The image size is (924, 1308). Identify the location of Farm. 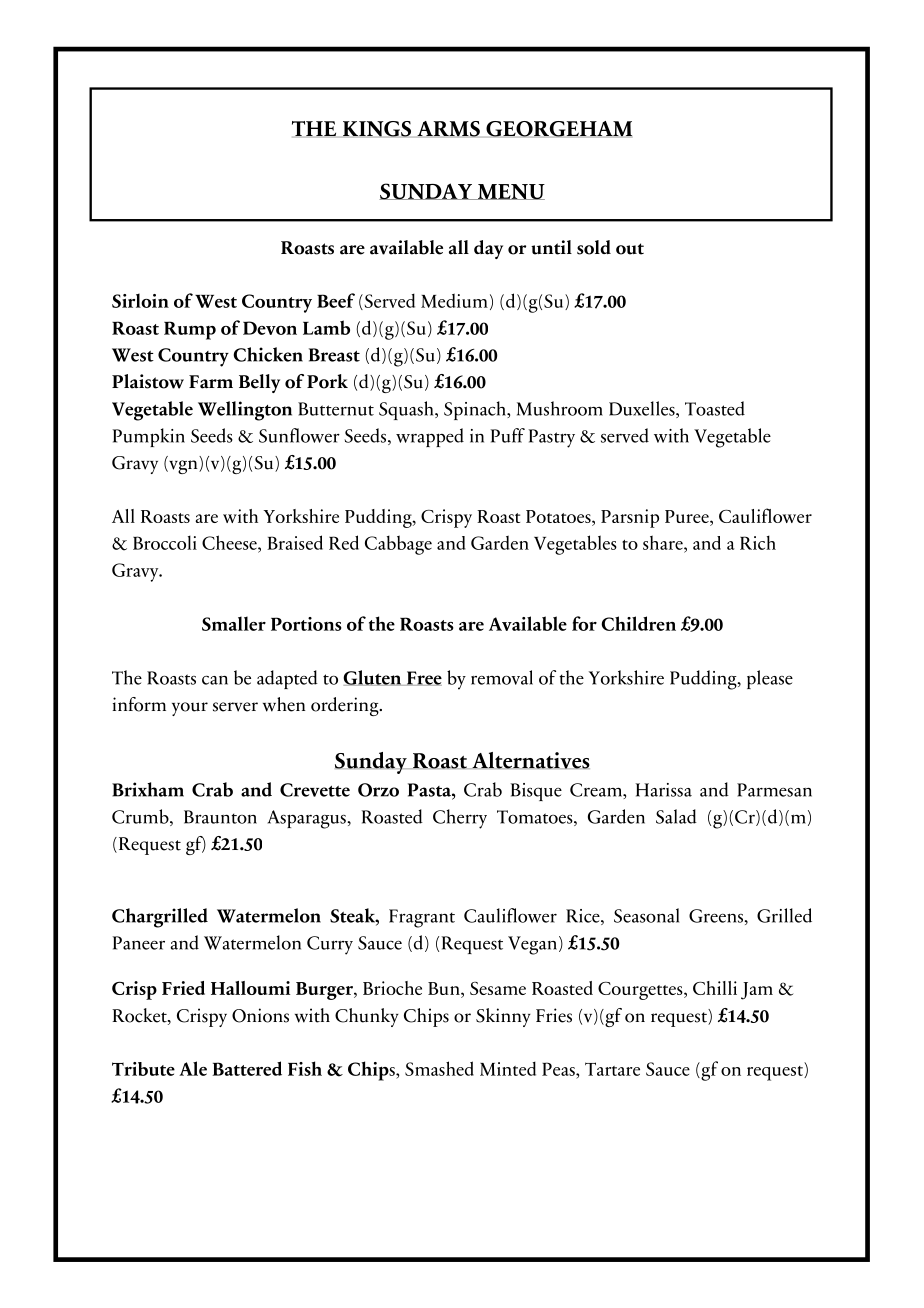
(211, 382).
